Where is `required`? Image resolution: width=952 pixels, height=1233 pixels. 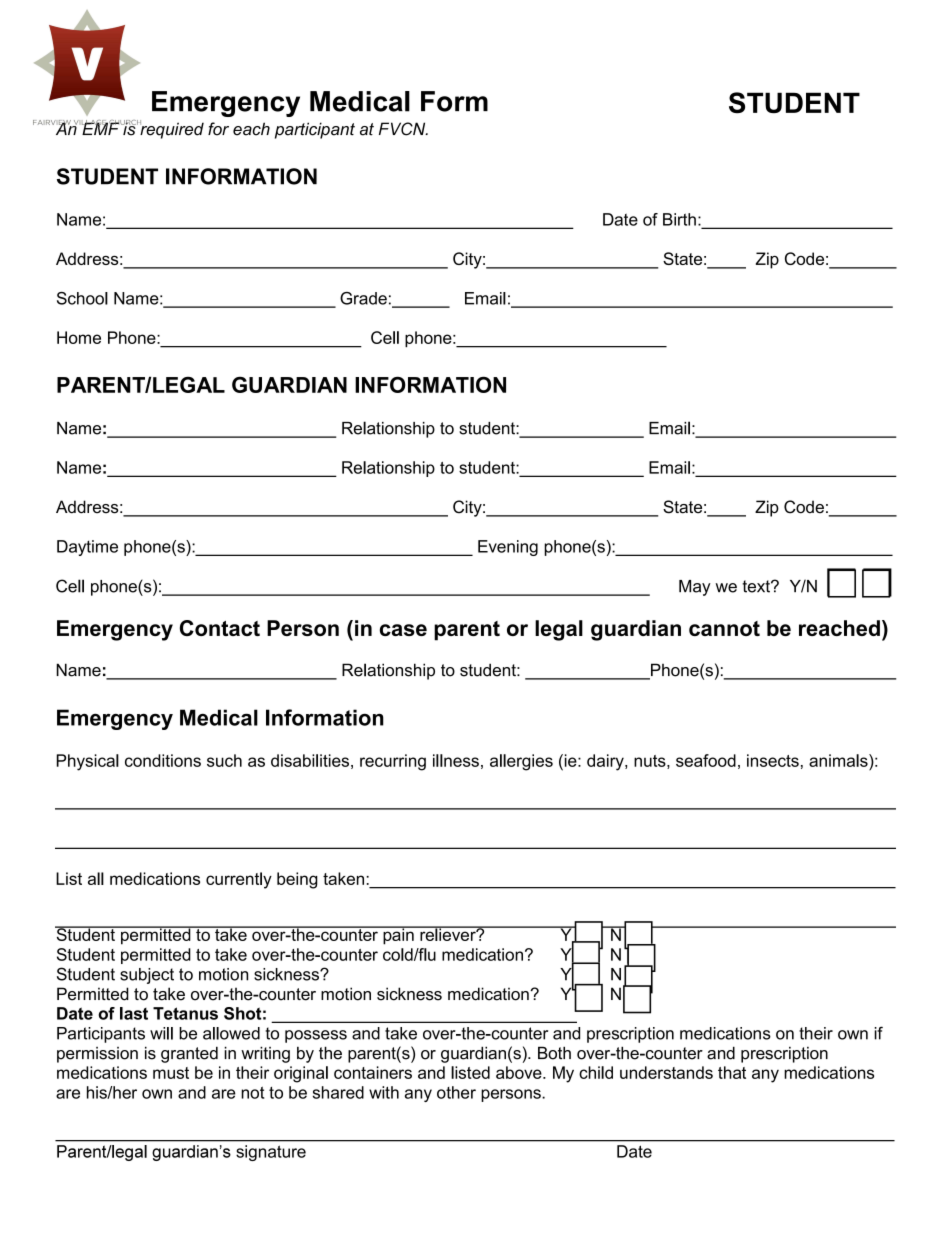 required is located at coordinates (172, 129).
